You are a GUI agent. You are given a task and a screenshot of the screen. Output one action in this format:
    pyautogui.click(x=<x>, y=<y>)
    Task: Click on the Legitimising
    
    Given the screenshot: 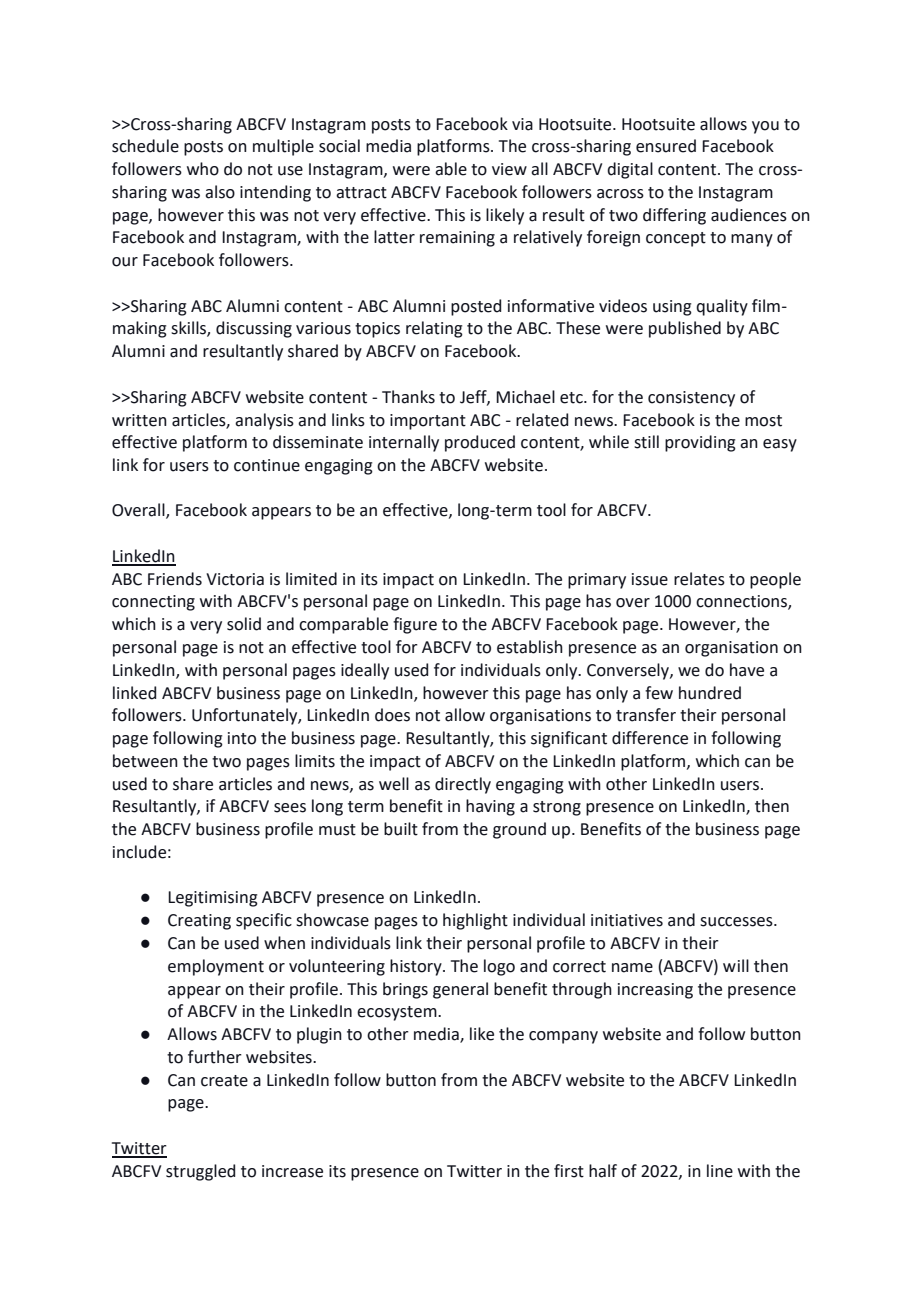 What is the action you would take?
    pyautogui.click(x=213, y=899)
